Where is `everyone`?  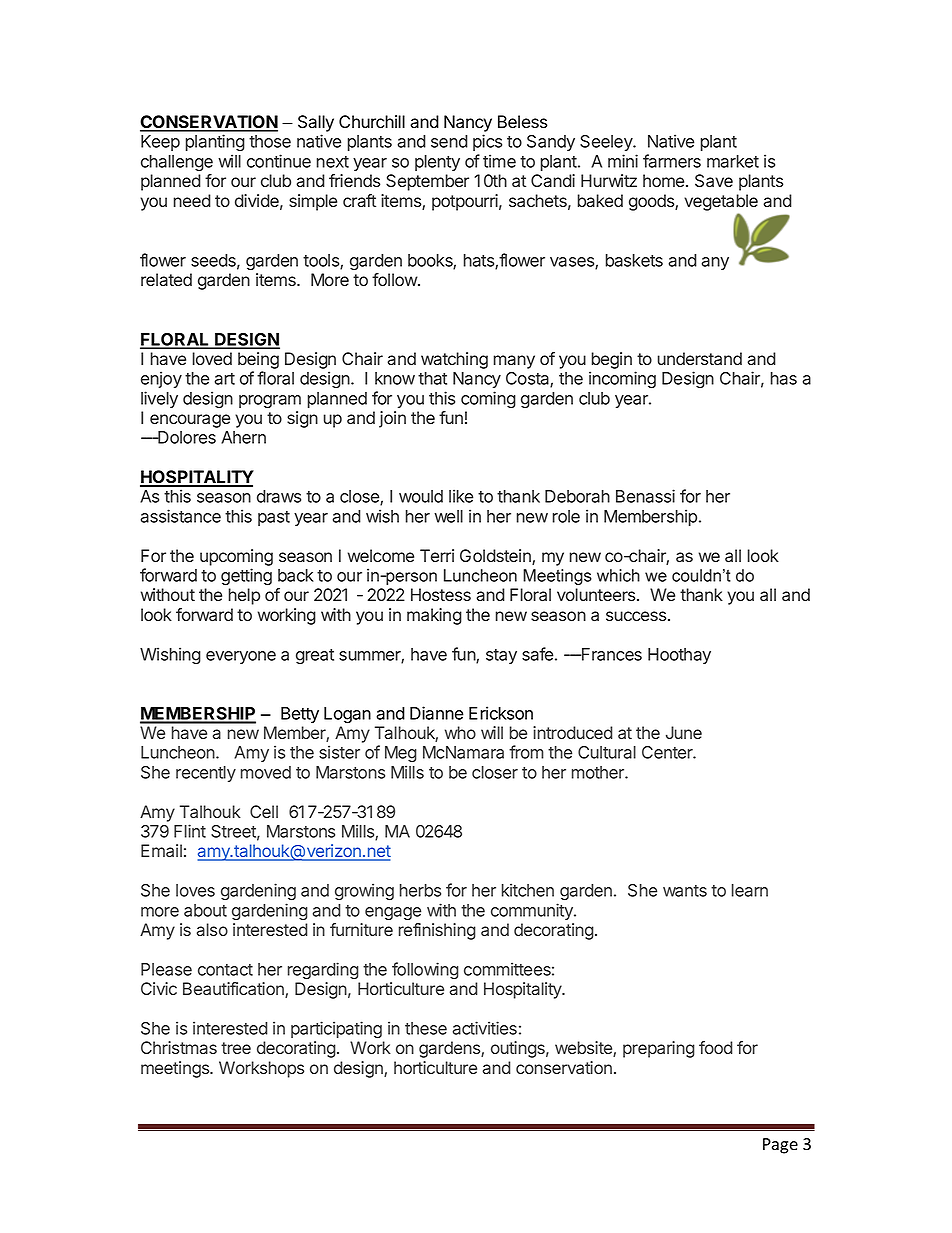 everyone is located at coordinates (241, 657).
